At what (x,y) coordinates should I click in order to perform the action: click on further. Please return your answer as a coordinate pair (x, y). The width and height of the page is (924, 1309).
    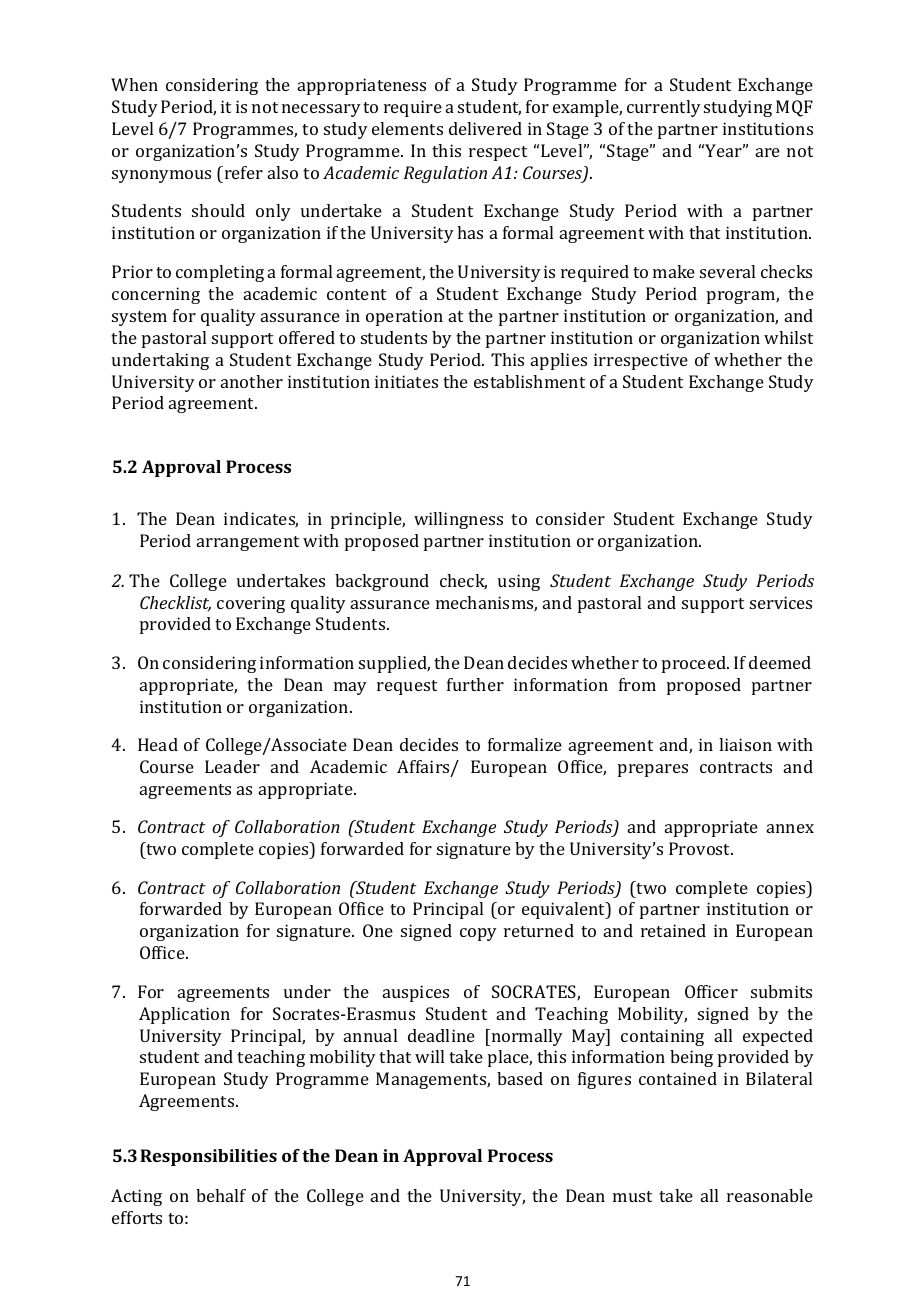
    Looking at the image, I should click on (475, 684).
